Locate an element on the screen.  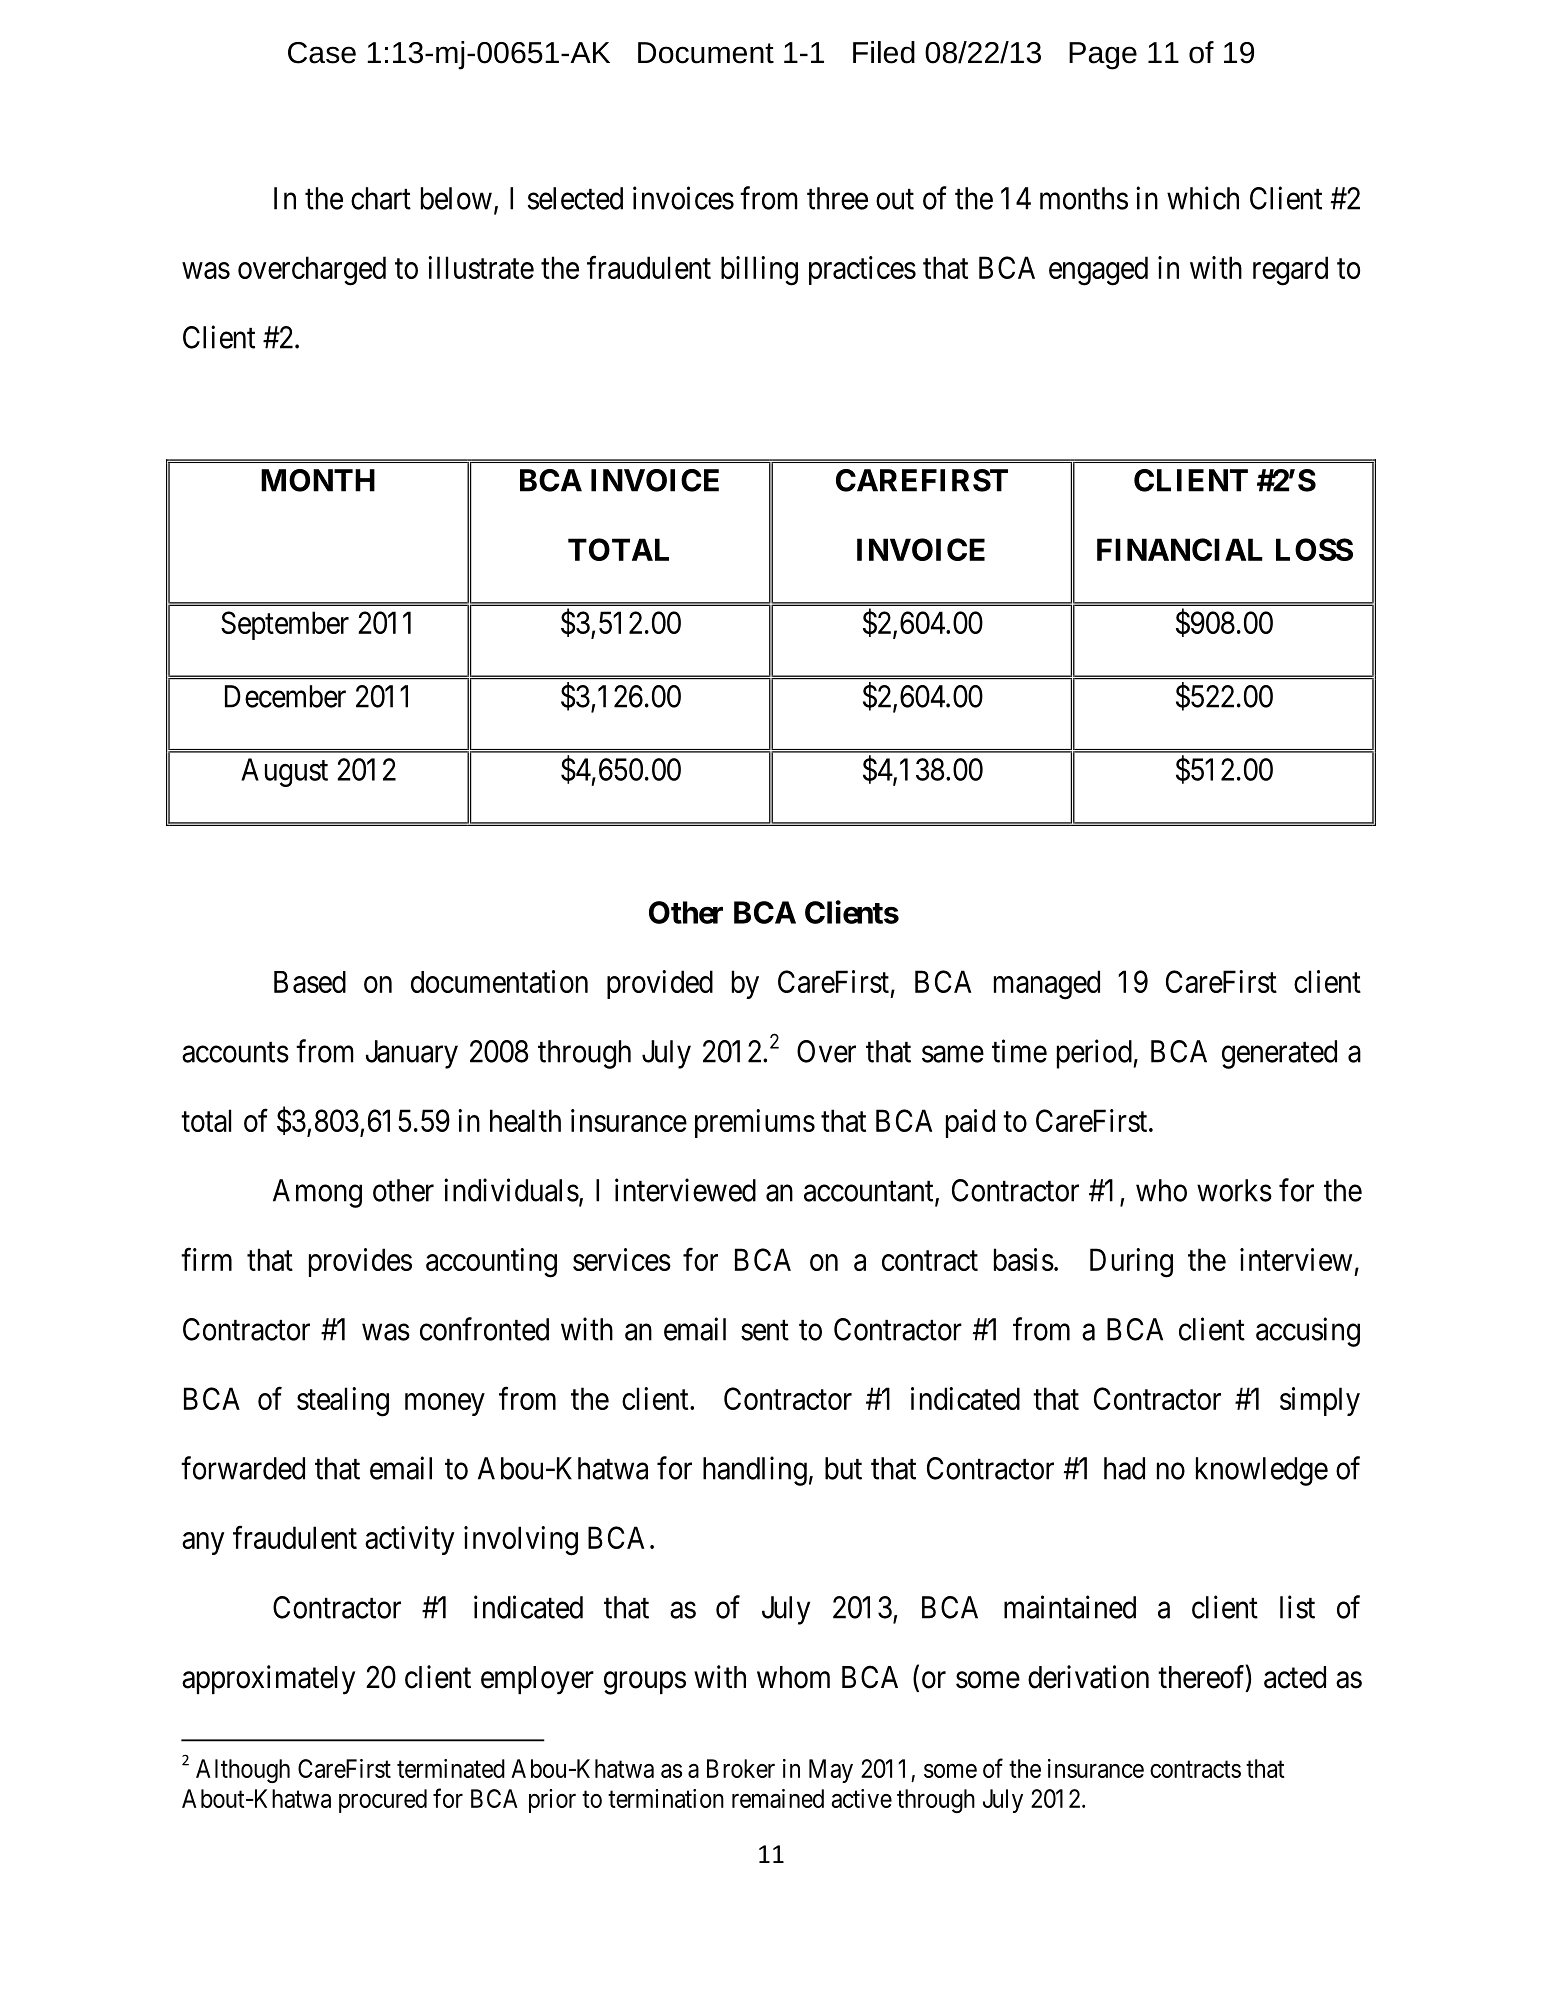
Based is located at coordinates (310, 982).
